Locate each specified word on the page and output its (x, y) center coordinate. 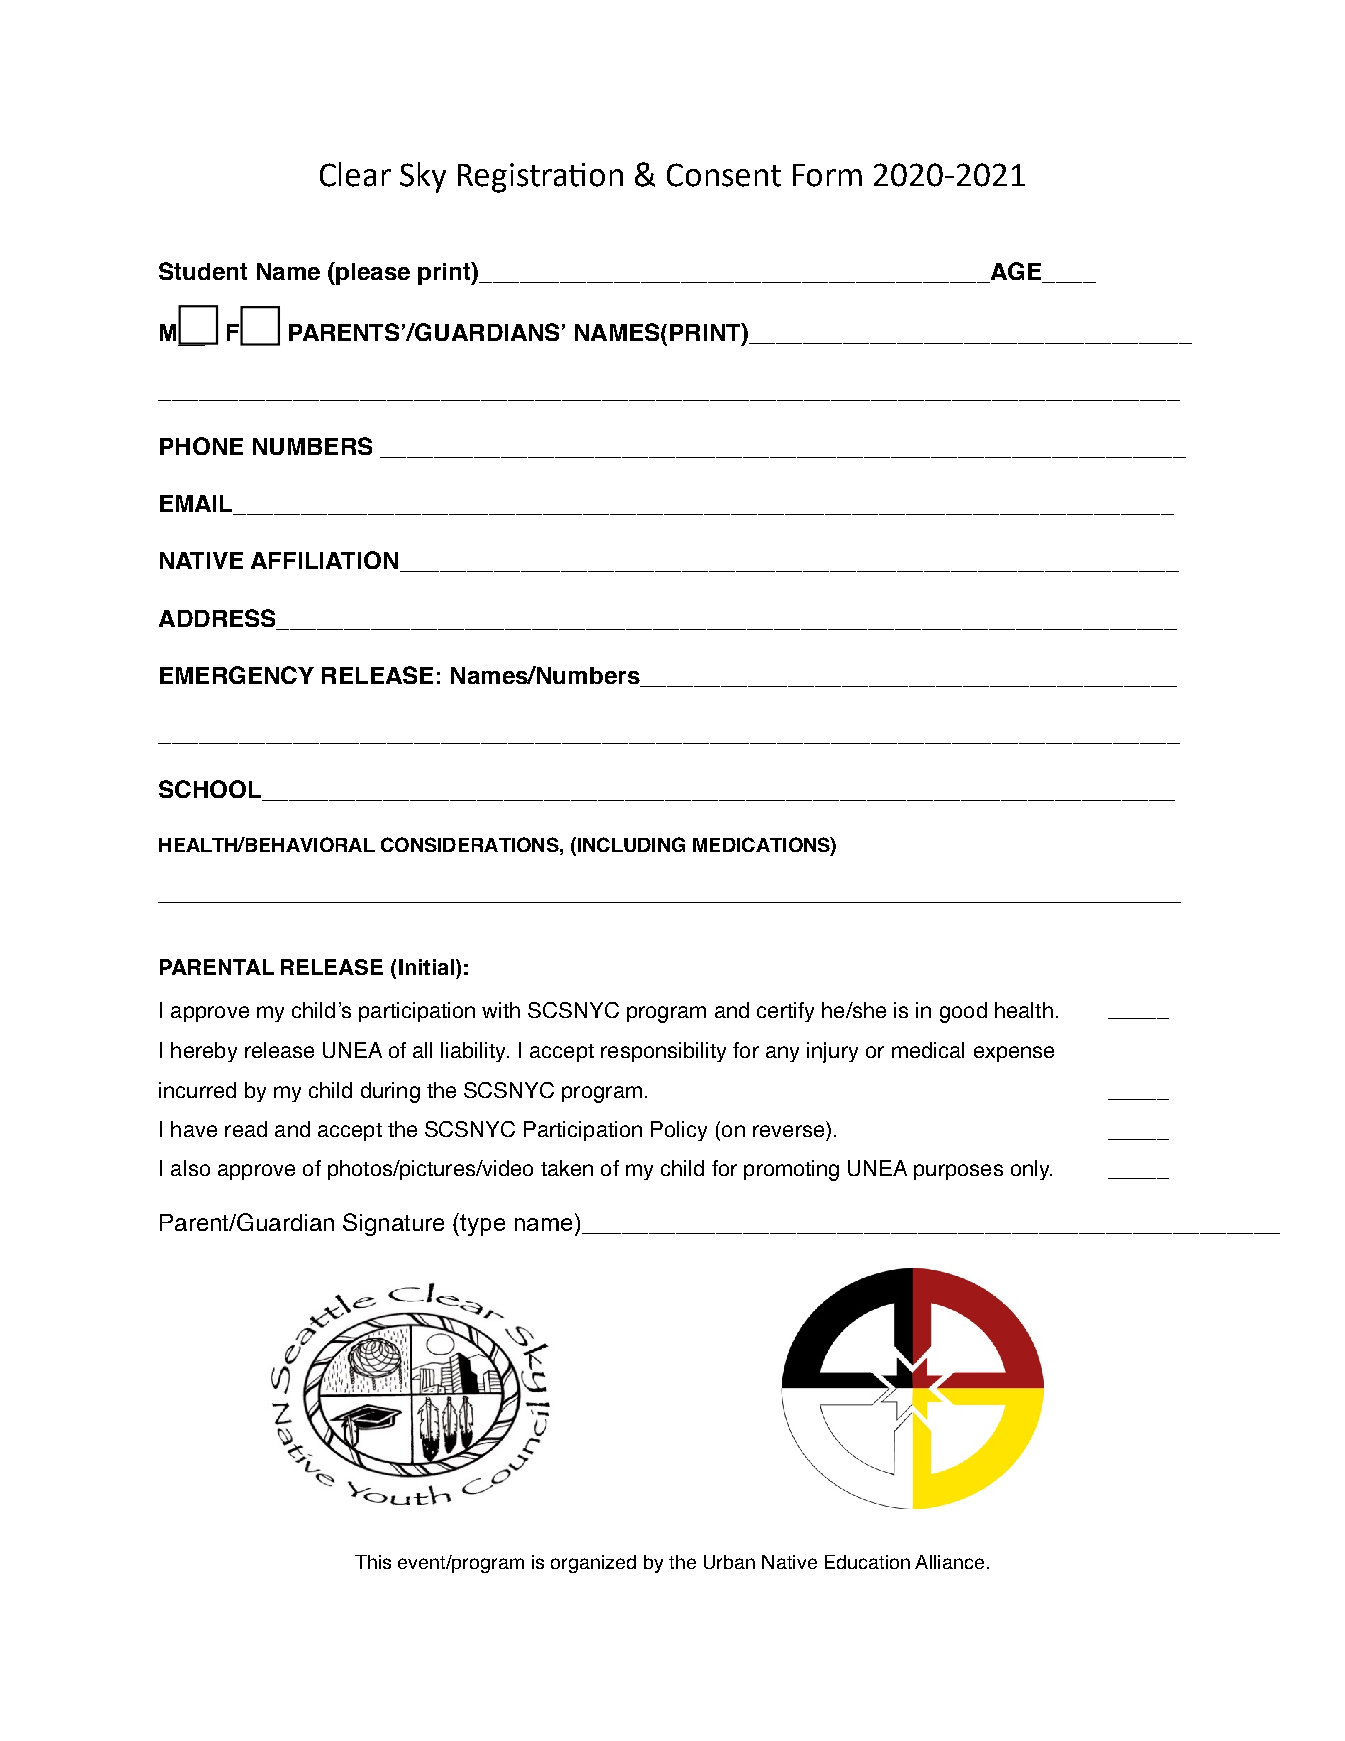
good (963, 1012)
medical (928, 1050)
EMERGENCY (237, 675)
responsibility (663, 1052)
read (246, 1129)
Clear (355, 174)
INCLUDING (630, 846)
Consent (724, 175)
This (373, 1562)
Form (827, 175)
